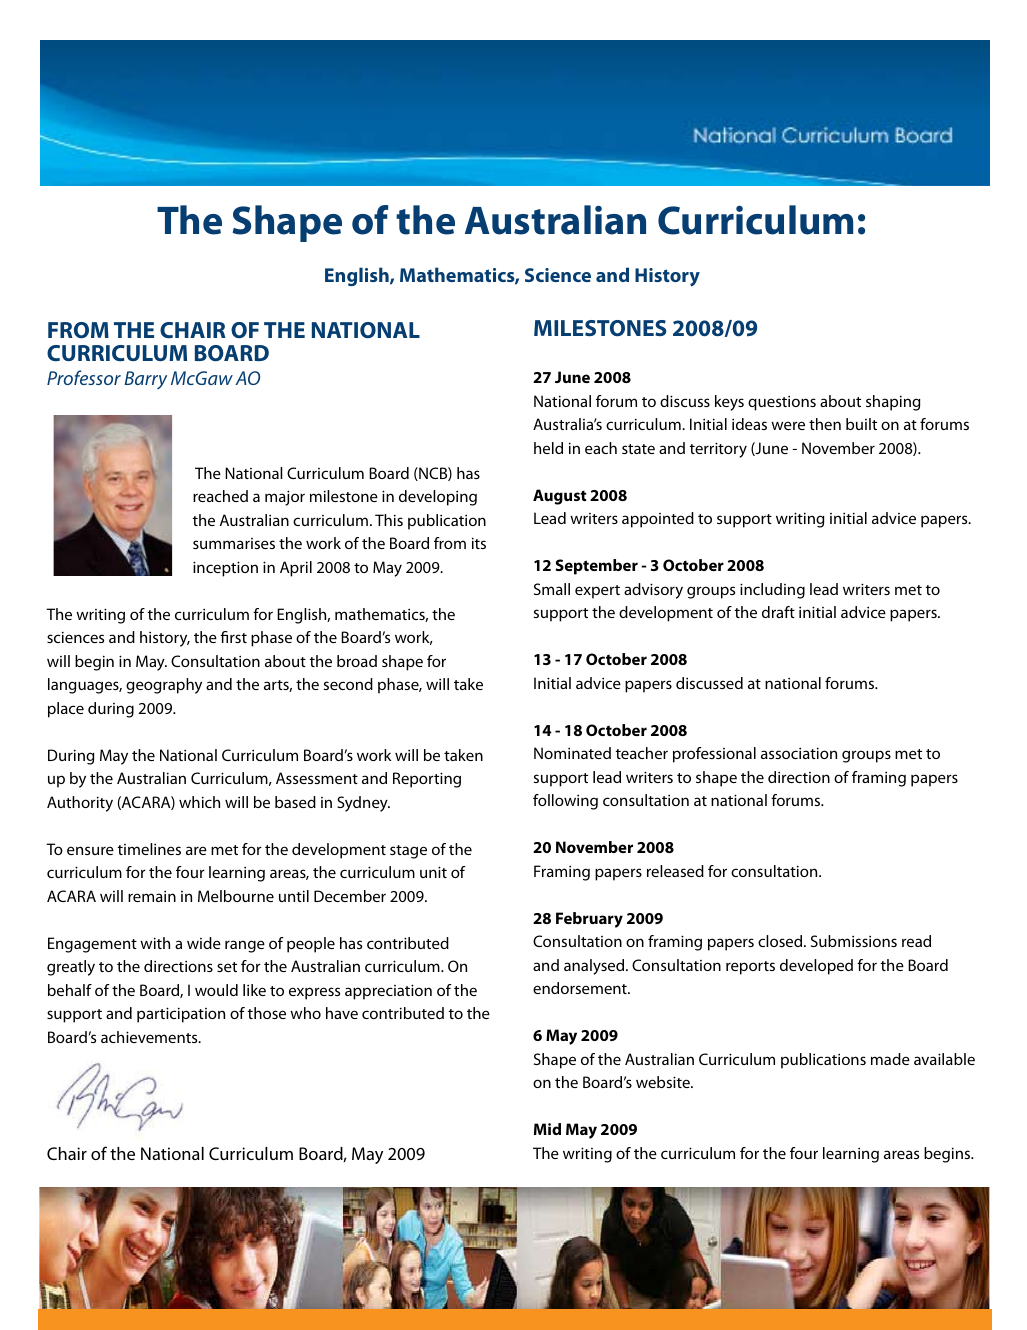 The height and width of the page is (1330, 1027). What do you see at coordinates (572, 753) in the page?
I see `Nominated` at bounding box center [572, 753].
